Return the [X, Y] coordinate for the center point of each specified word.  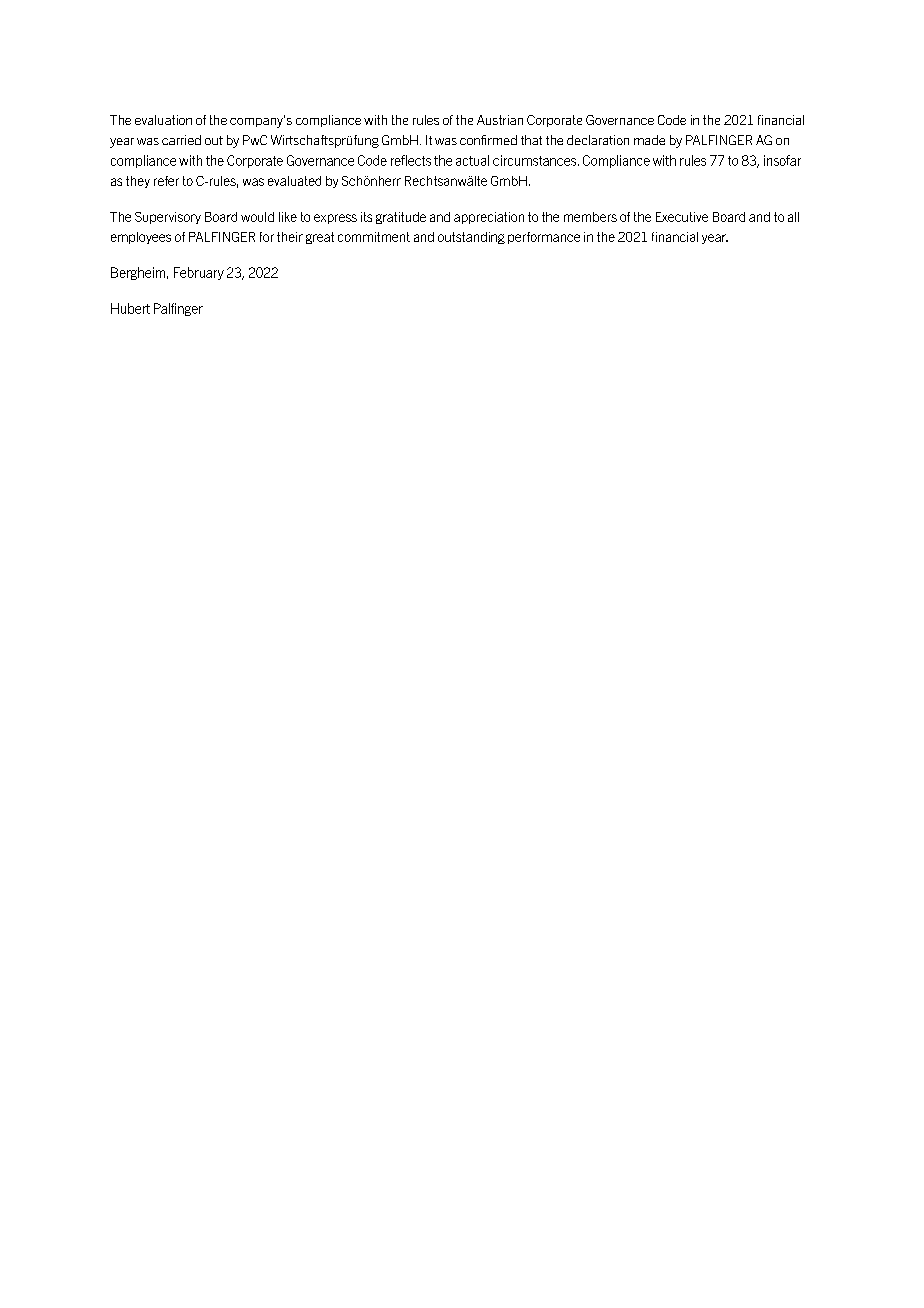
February [199, 273]
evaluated [294, 181]
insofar [782, 160]
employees [141, 238]
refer [166, 181]
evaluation [163, 120]
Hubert [130, 308]
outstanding [471, 238]
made [649, 140]
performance [544, 238]
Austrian [500, 120]
